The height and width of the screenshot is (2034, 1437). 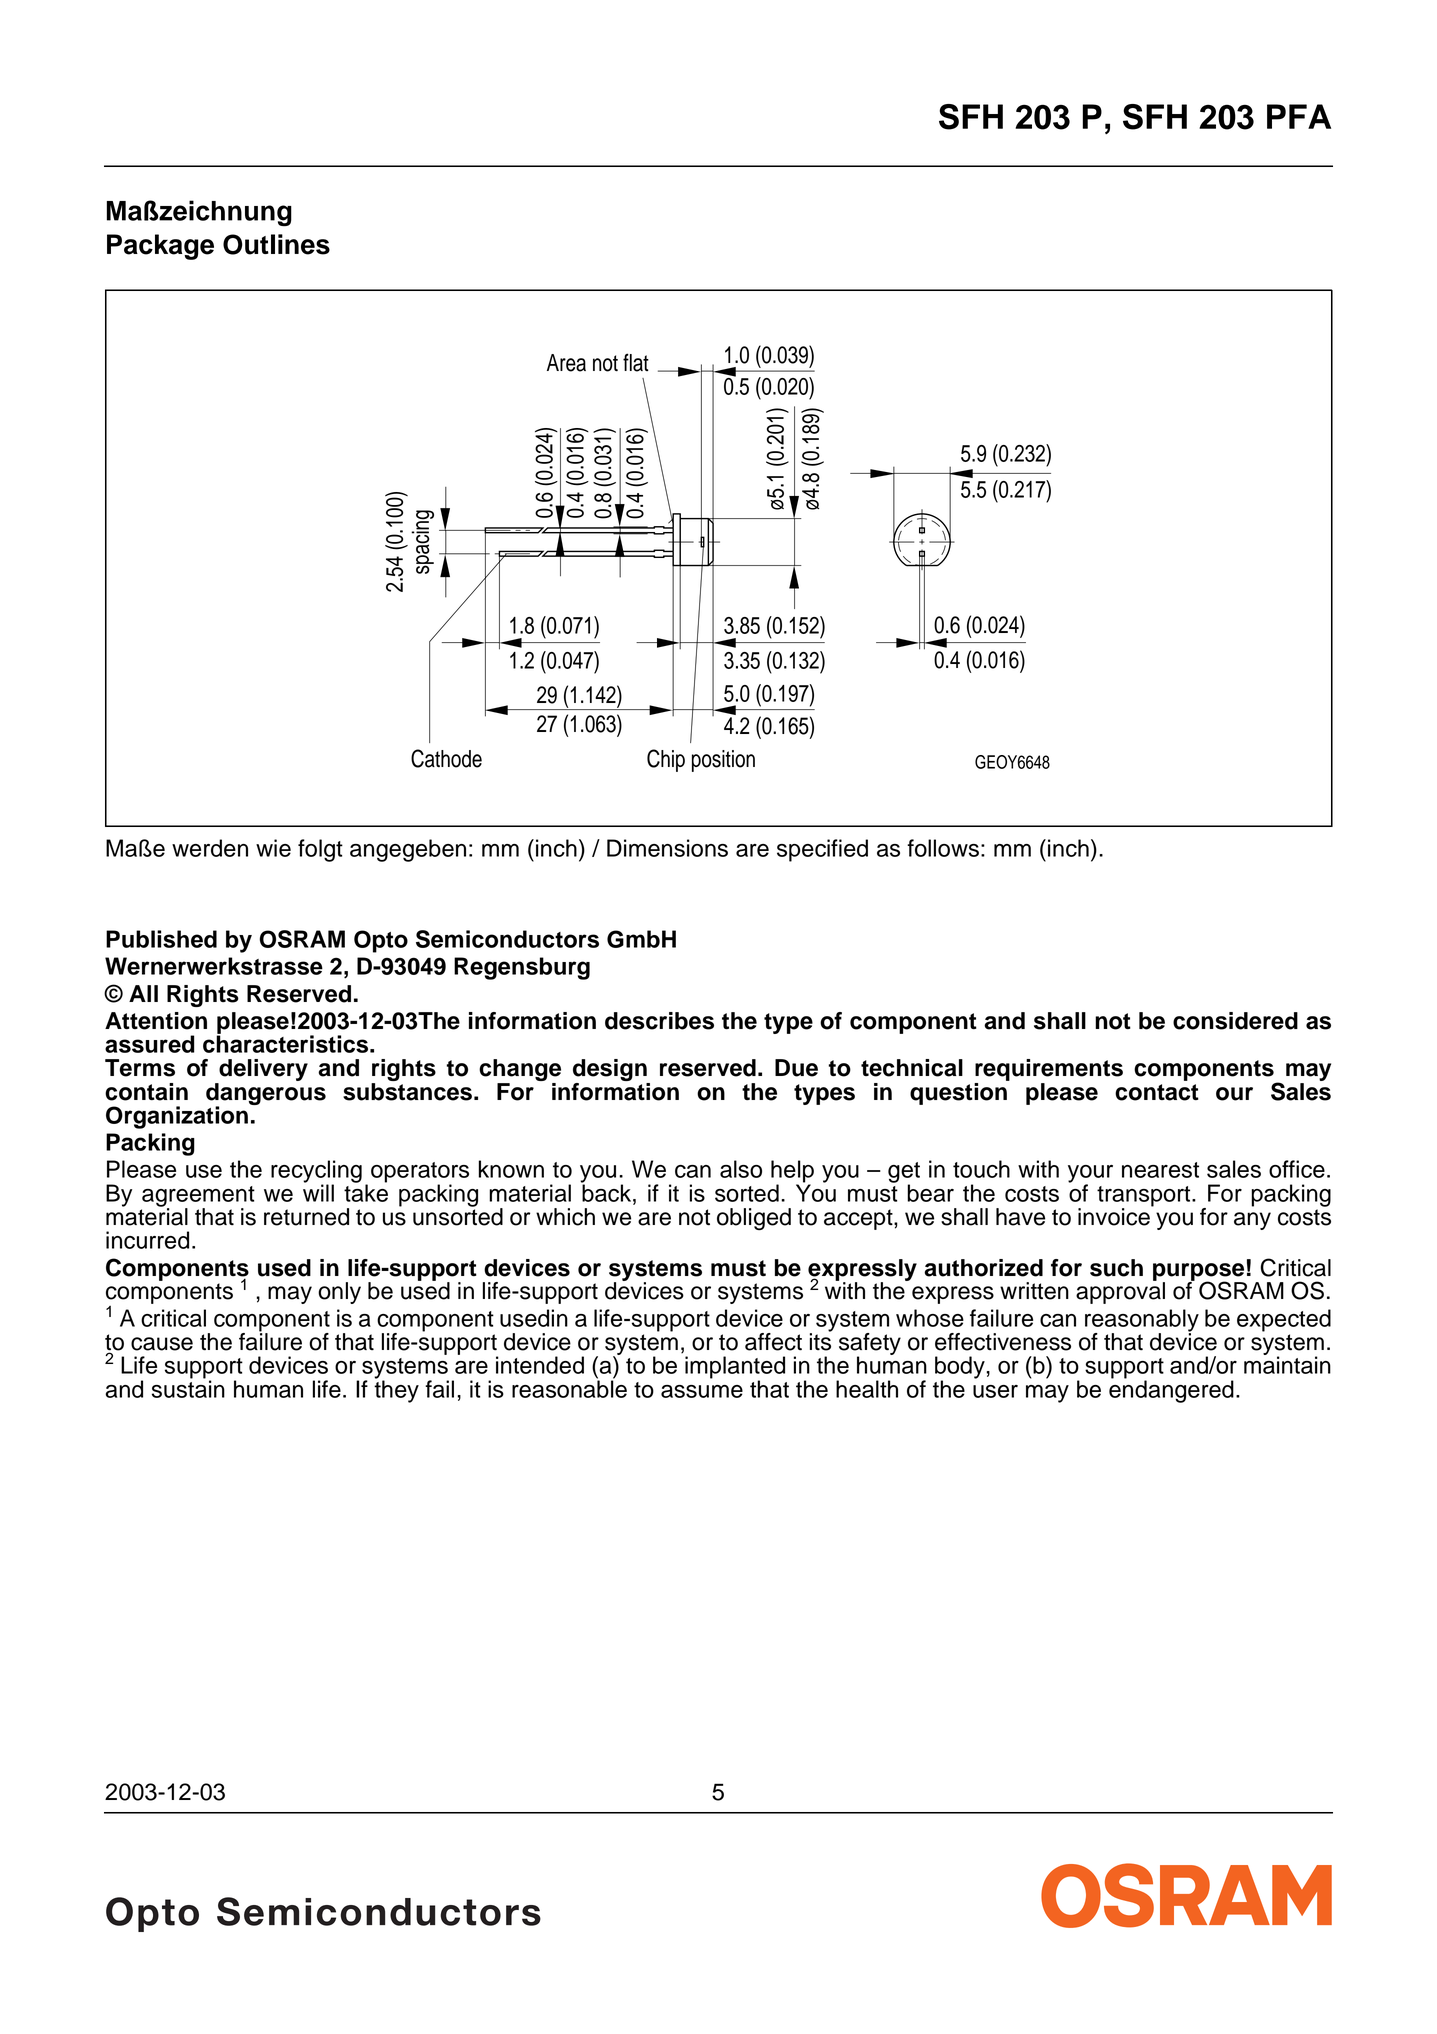 I want to click on flat, so click(x=636, y=362).
